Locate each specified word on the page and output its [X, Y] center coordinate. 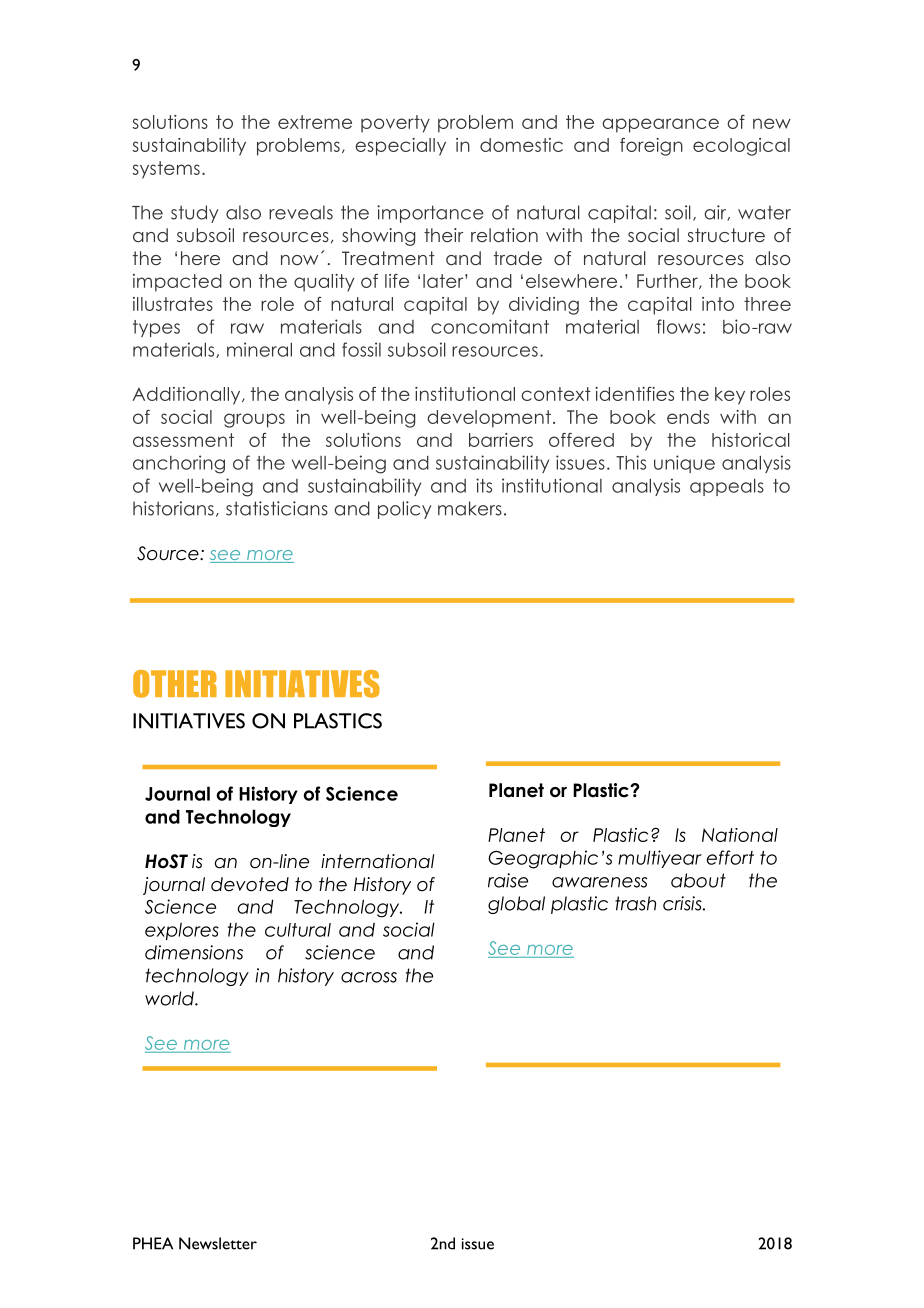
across [369, 977]
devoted [250, 884]
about [698, 880]
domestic [521, 145]
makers [470, 508]
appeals [727, 487]
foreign [651, 147]
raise [508, 880]
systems [166, 170]
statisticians [277, 508]
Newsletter [218, 1243]
